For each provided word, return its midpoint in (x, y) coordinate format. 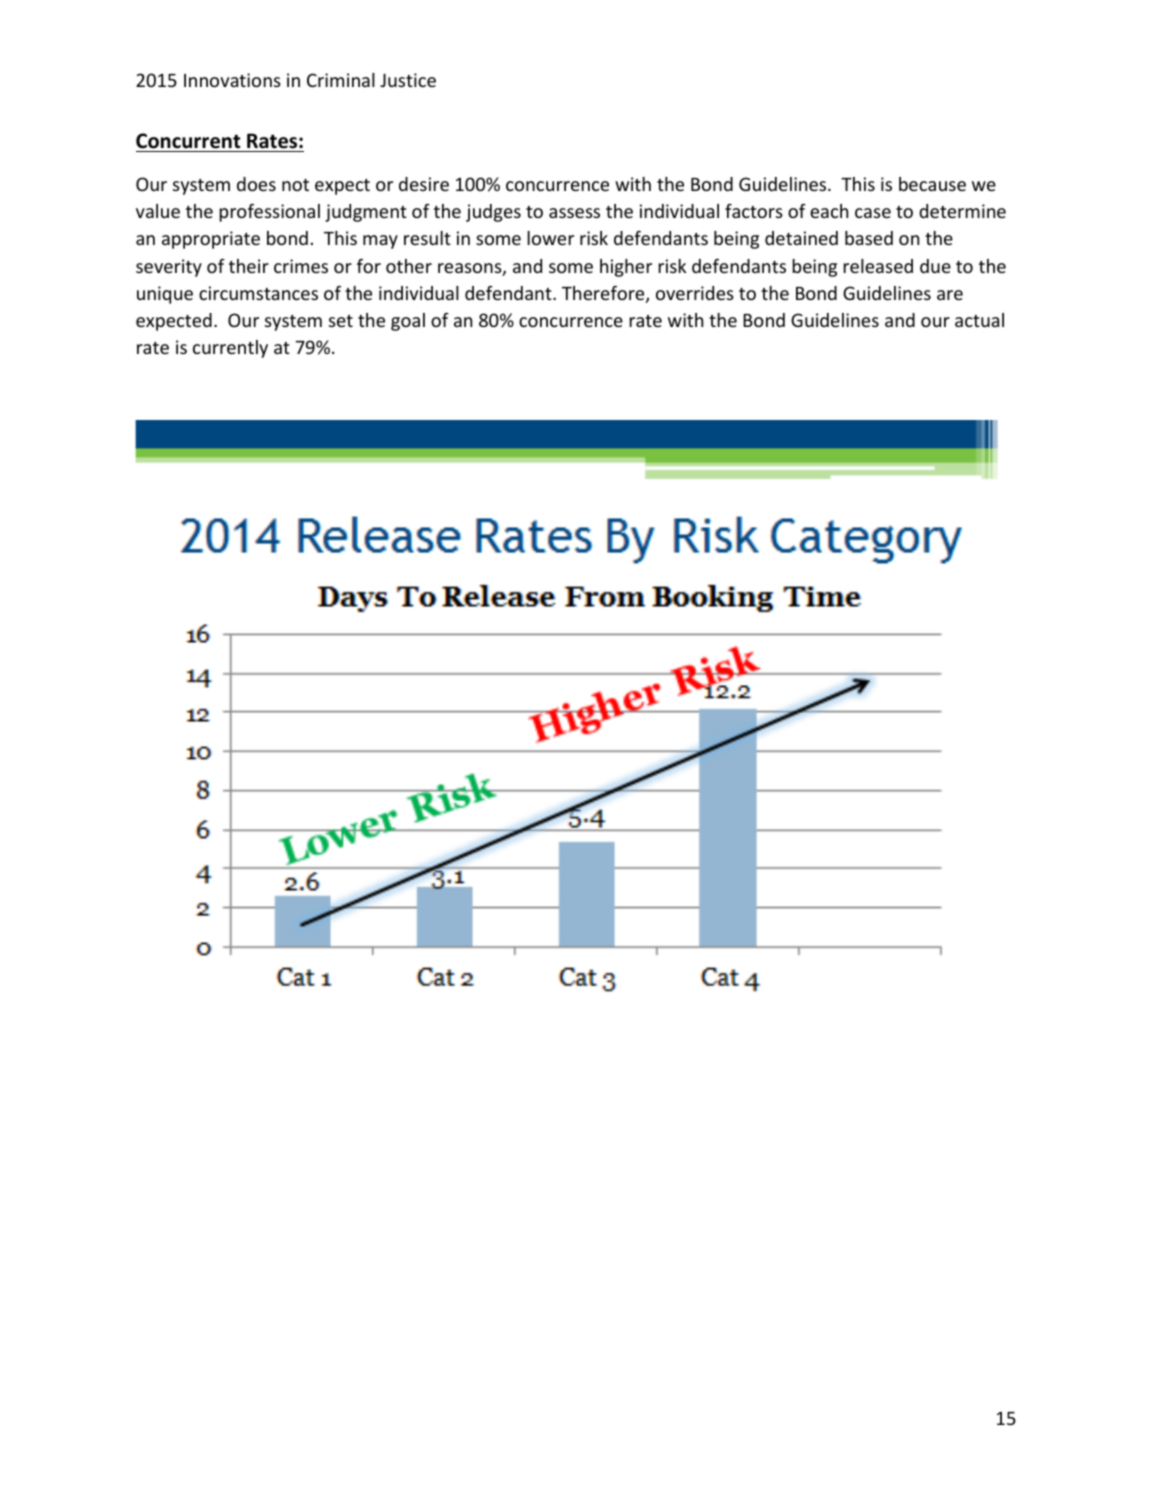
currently (230, 349)
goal (408, 322)
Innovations (232, 80)
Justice (408, 80)
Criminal (341, 80)
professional (269, 213)
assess (574, 213)
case (873, 213)
